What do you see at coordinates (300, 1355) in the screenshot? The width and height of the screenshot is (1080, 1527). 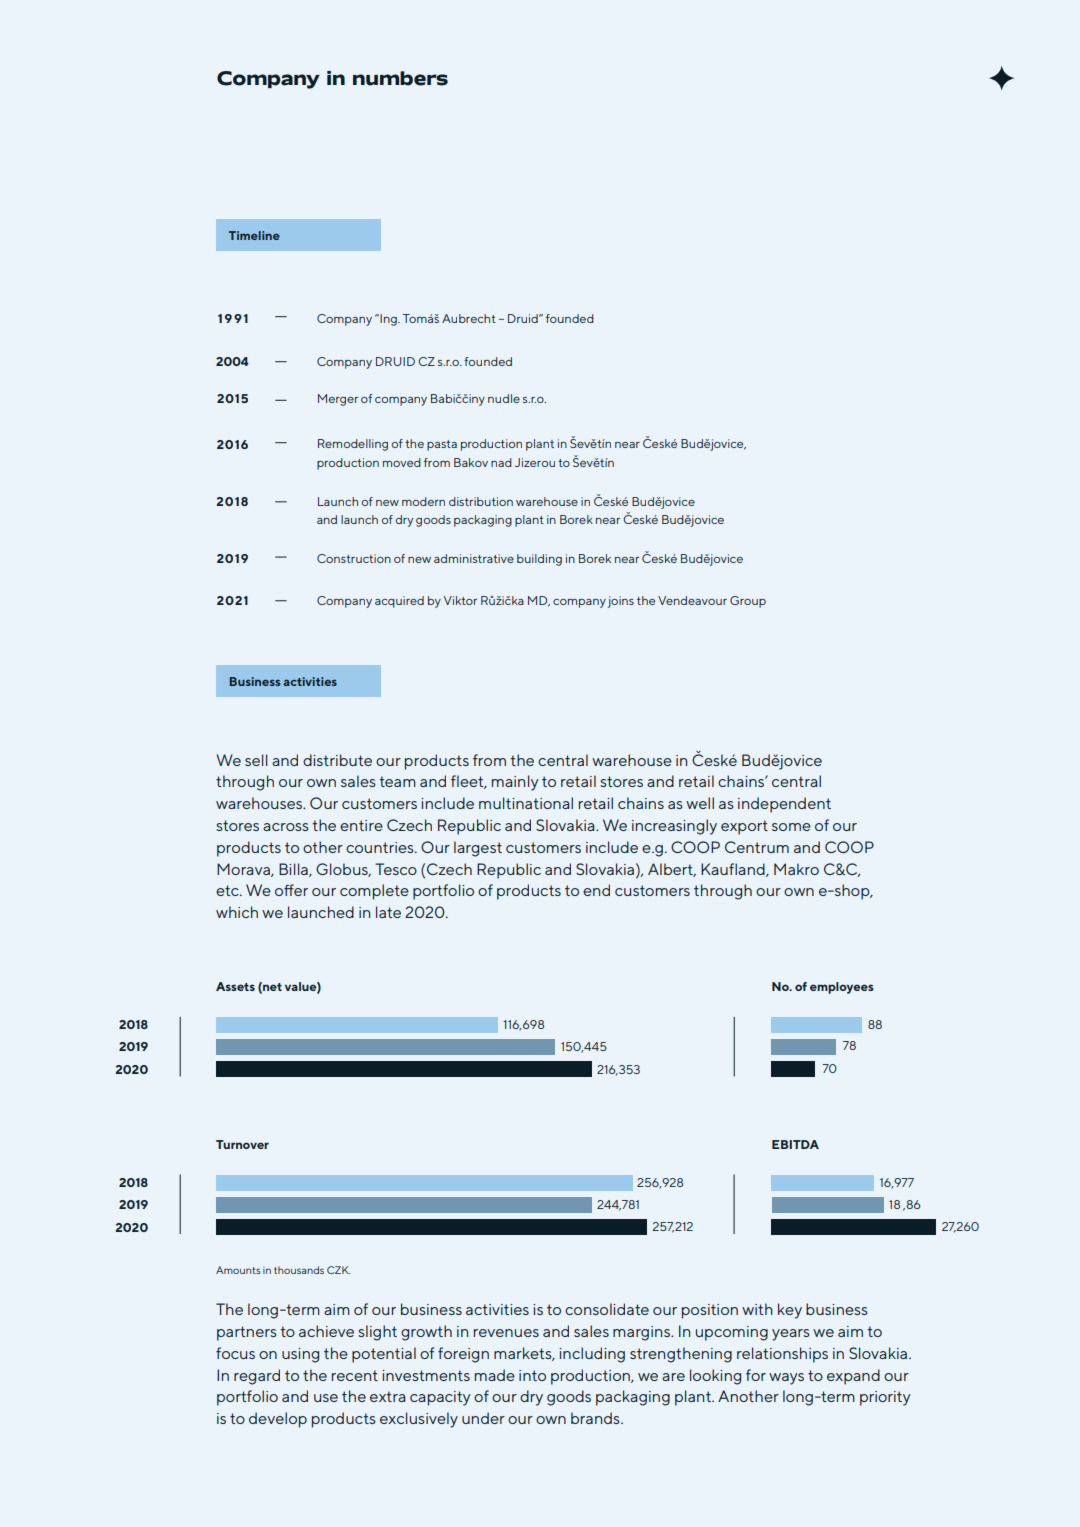 I see `using` at bounding box center [300, 1355].
